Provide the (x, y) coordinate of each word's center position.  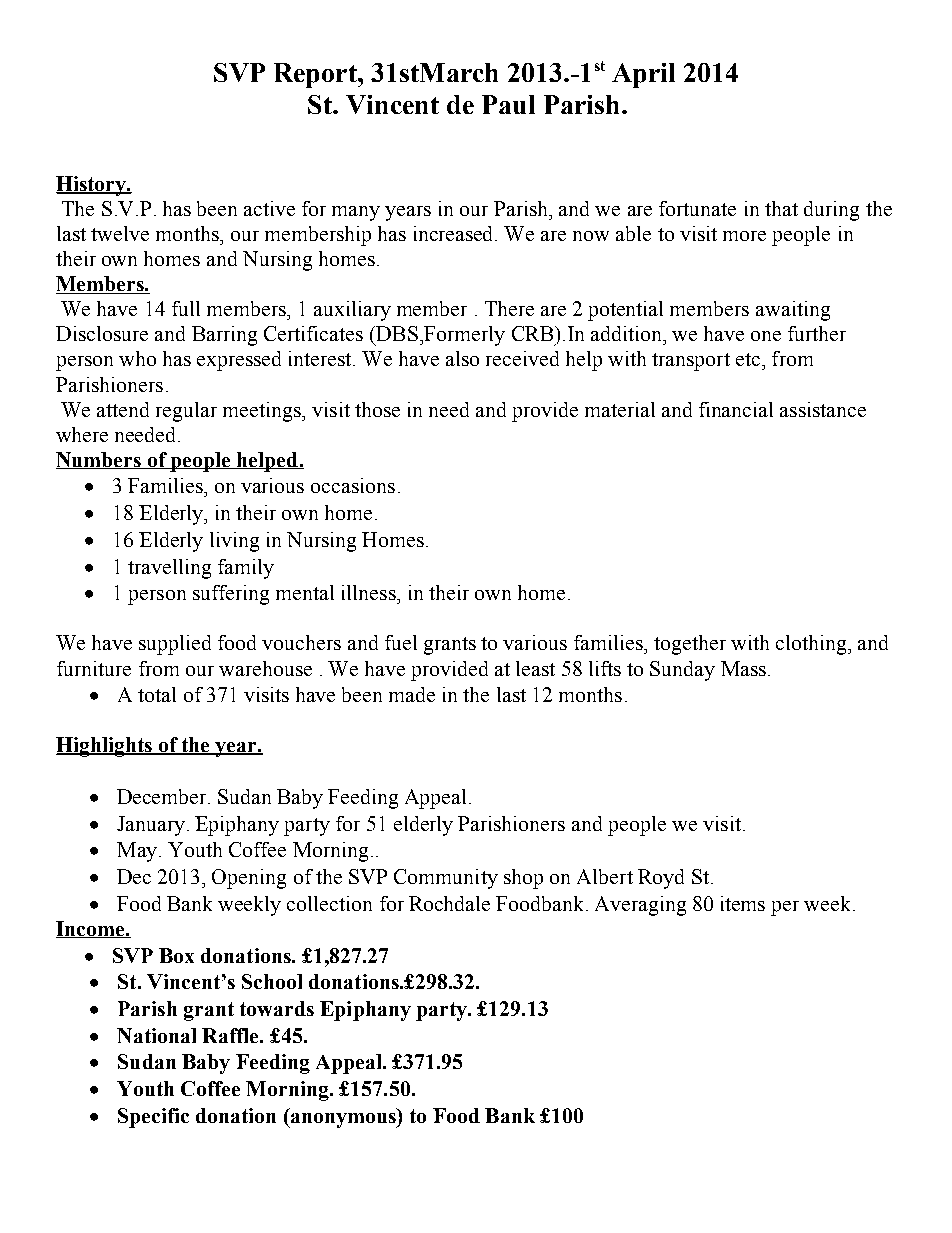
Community (446, 879)
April (643, 75)
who (137, 358)
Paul (508, 104)
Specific (153, 1118)
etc (748, 359)
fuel (401, 642)
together (690, 645)
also (462, 358)
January (151, 826)
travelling (169, 569)
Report (316, 75)
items (743, 903)
